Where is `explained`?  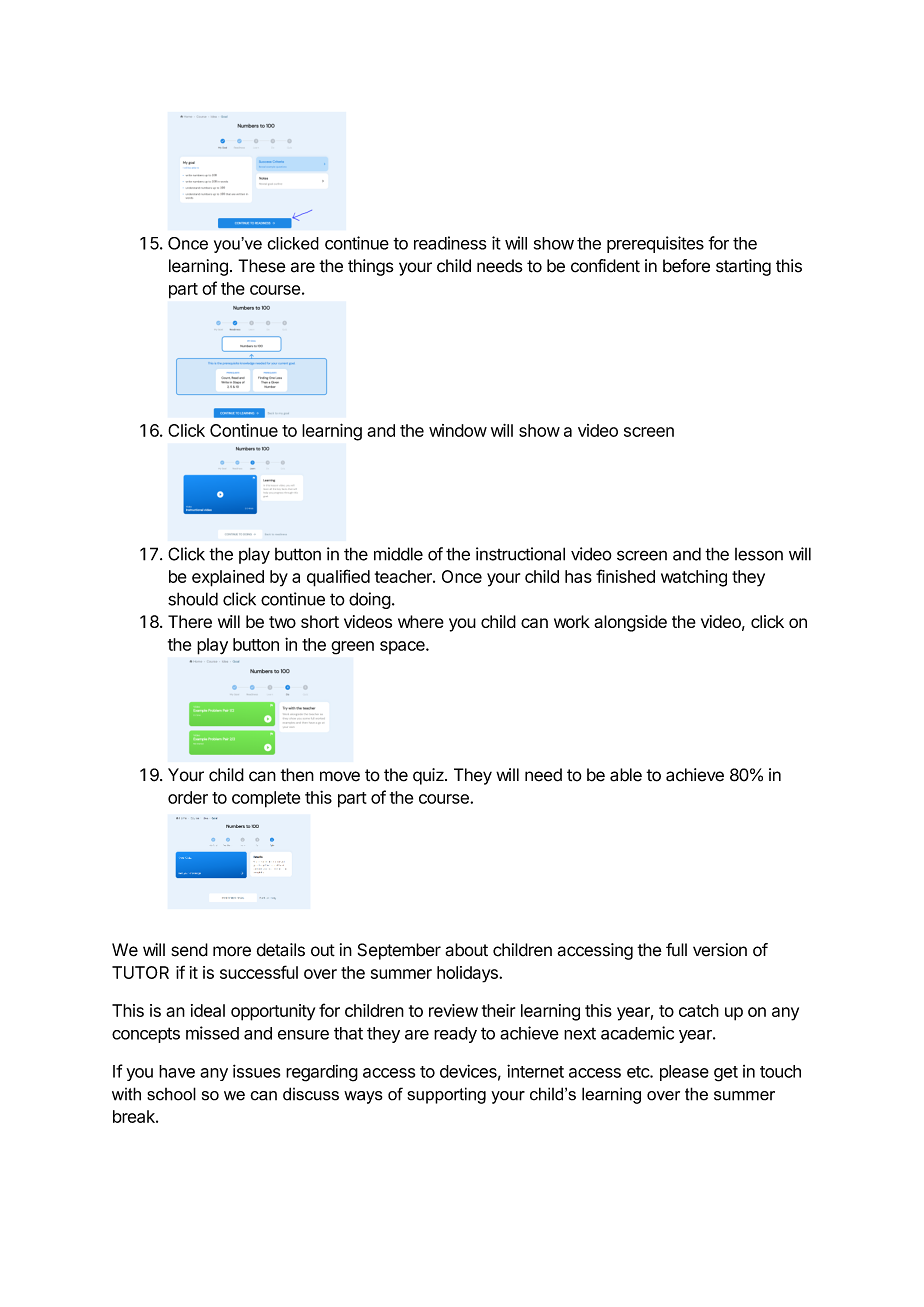 explained is located at coordinates (228, 578).
